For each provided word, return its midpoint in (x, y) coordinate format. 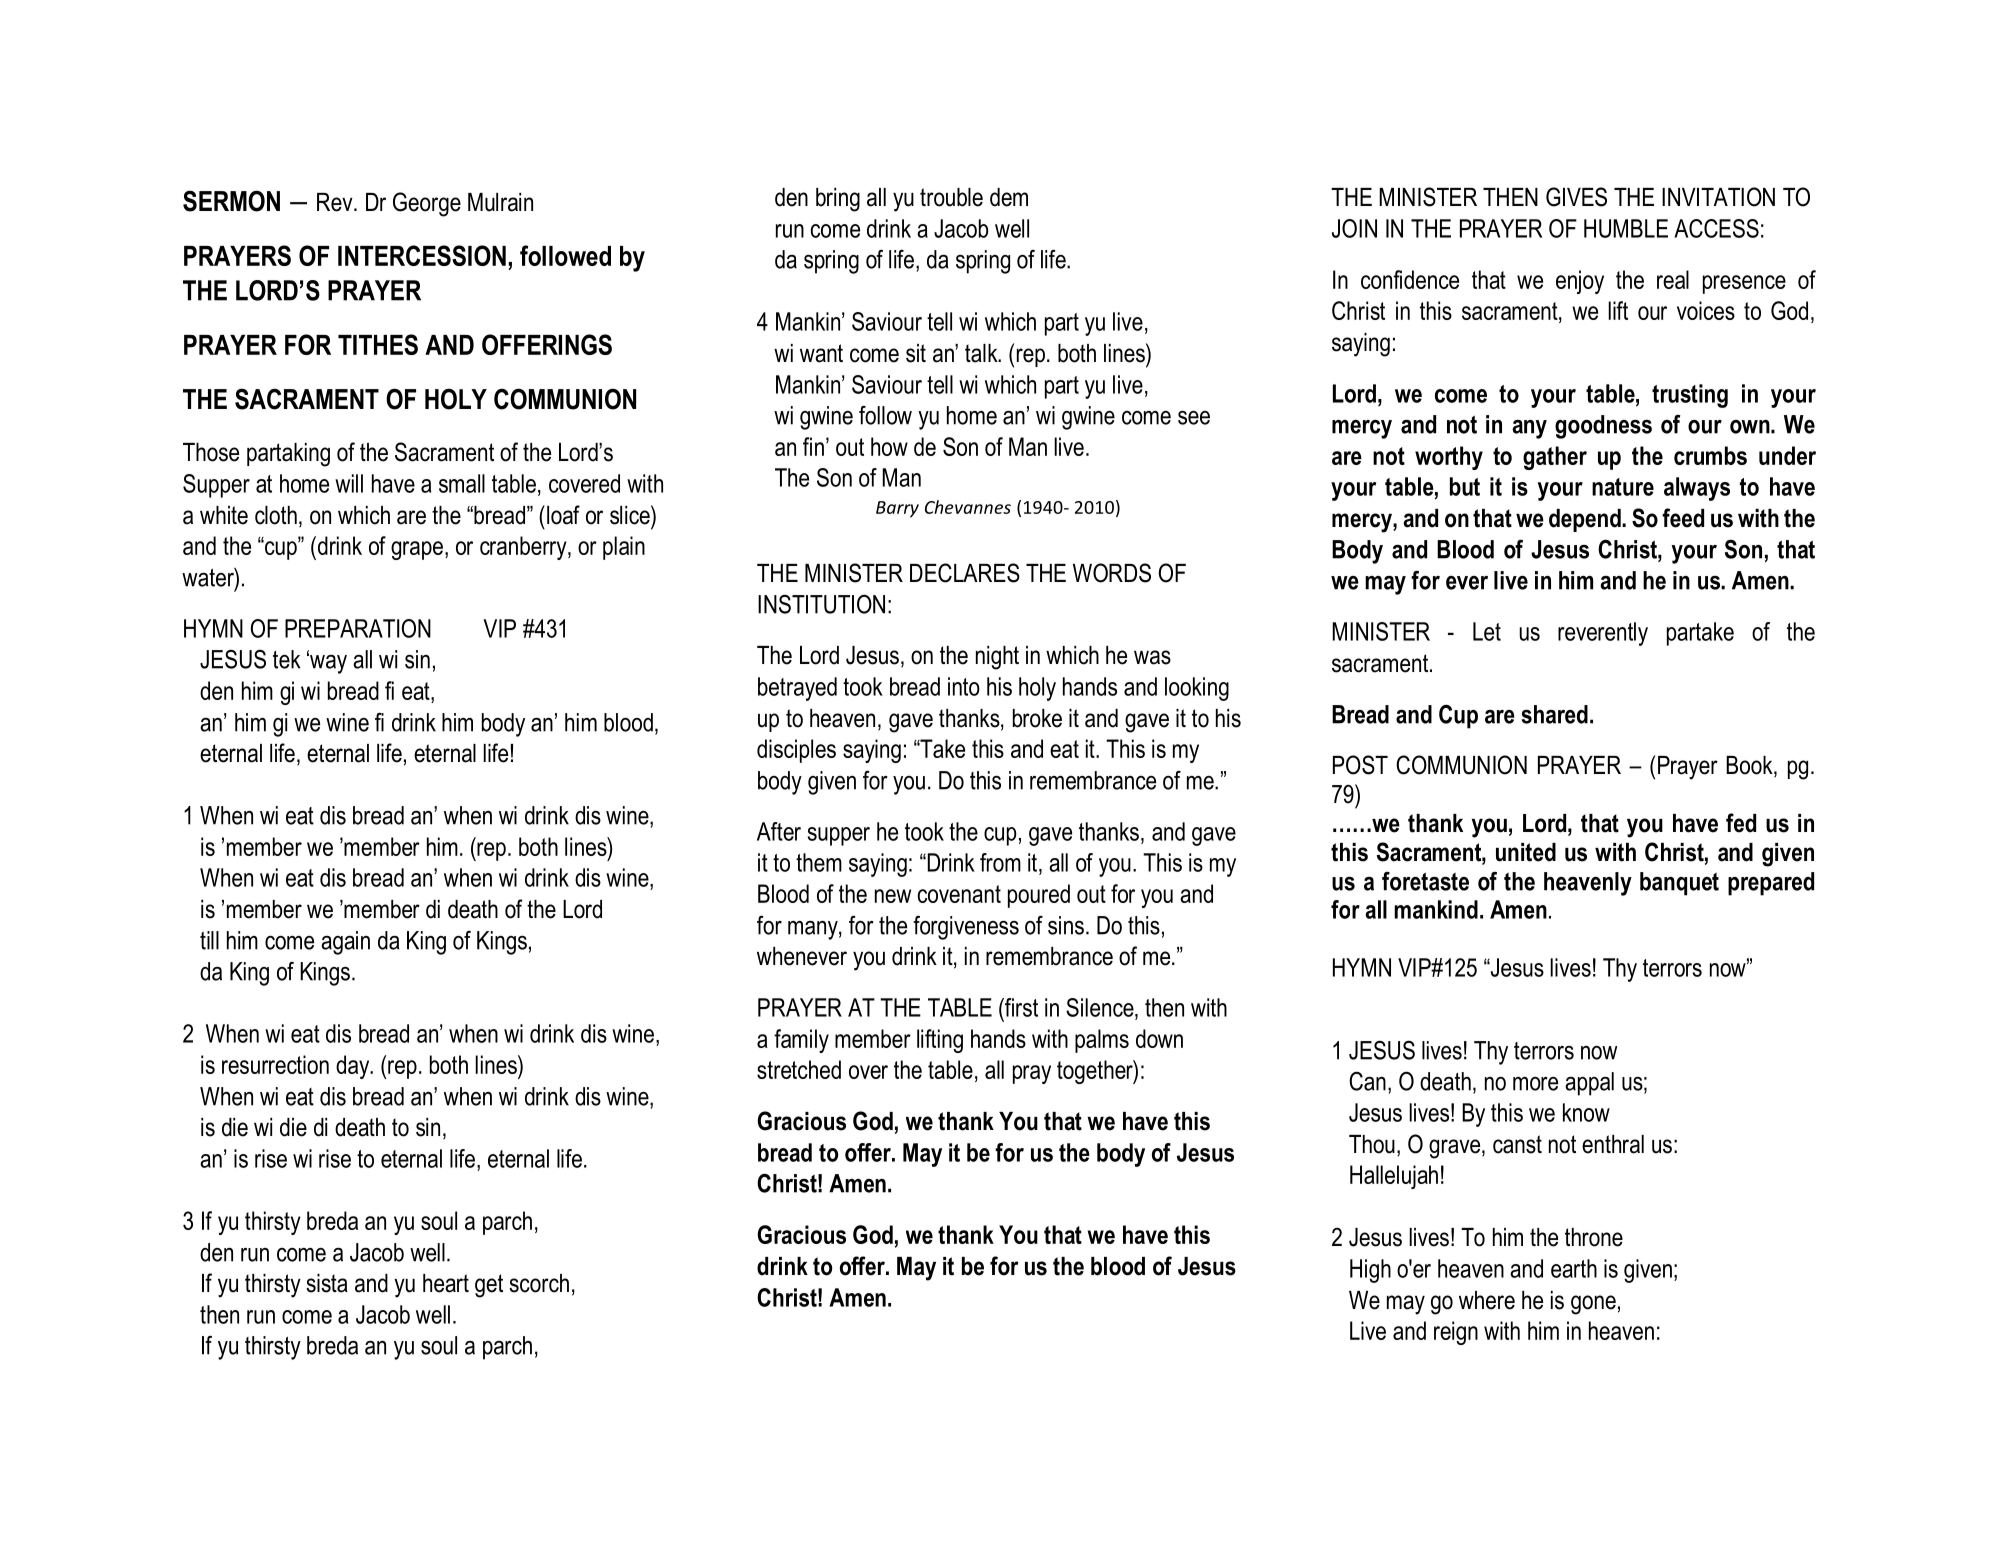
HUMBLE (1626, 228)
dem (1009, 197)
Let (1487, 631)
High (1370, 1271)
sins (1066, 925)
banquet (1679, 884)
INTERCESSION (422, 255)
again (345, 943)
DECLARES (965, 573)
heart (446, 1283)
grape (417, 550)
